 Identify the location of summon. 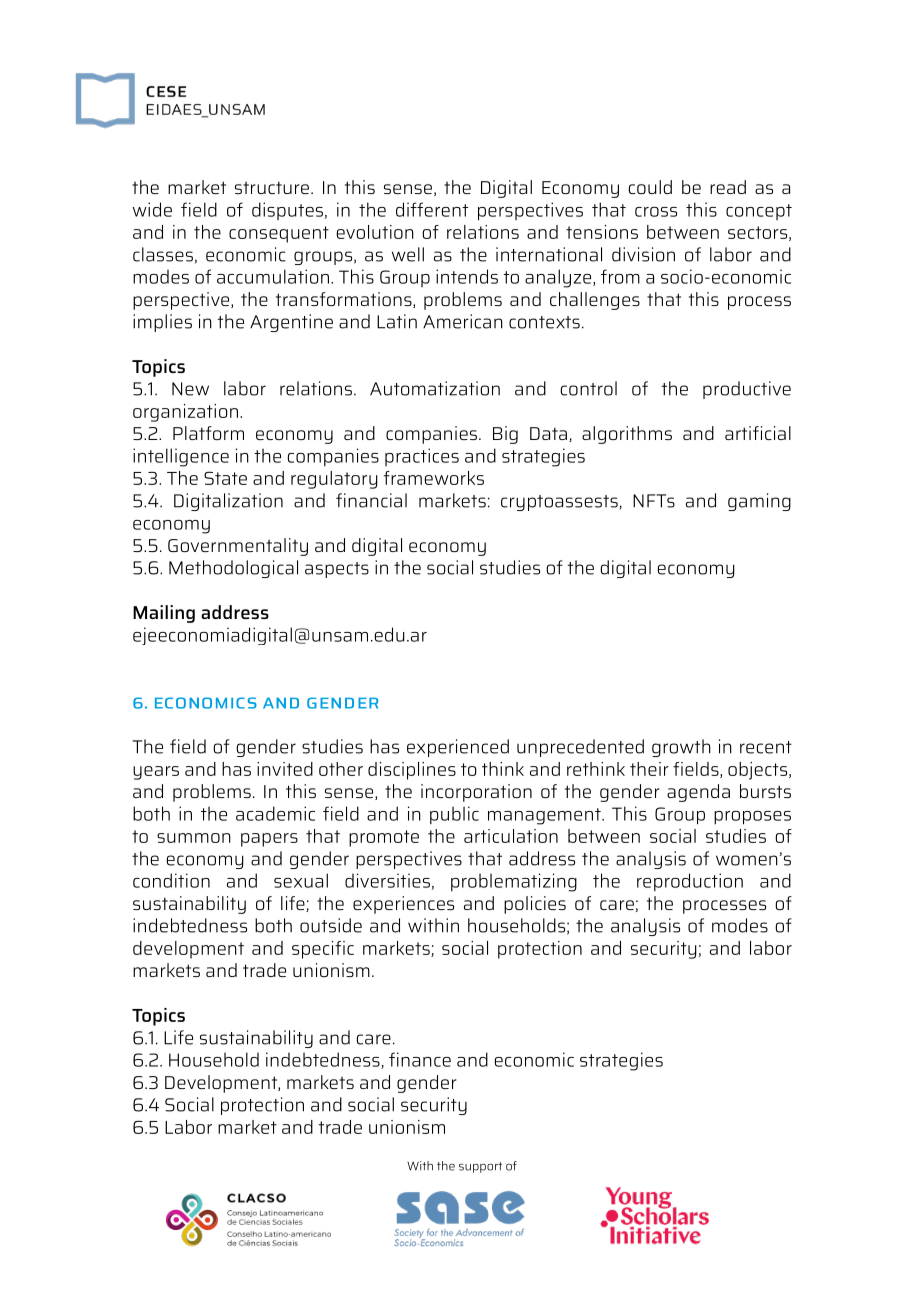
(194, 838).
